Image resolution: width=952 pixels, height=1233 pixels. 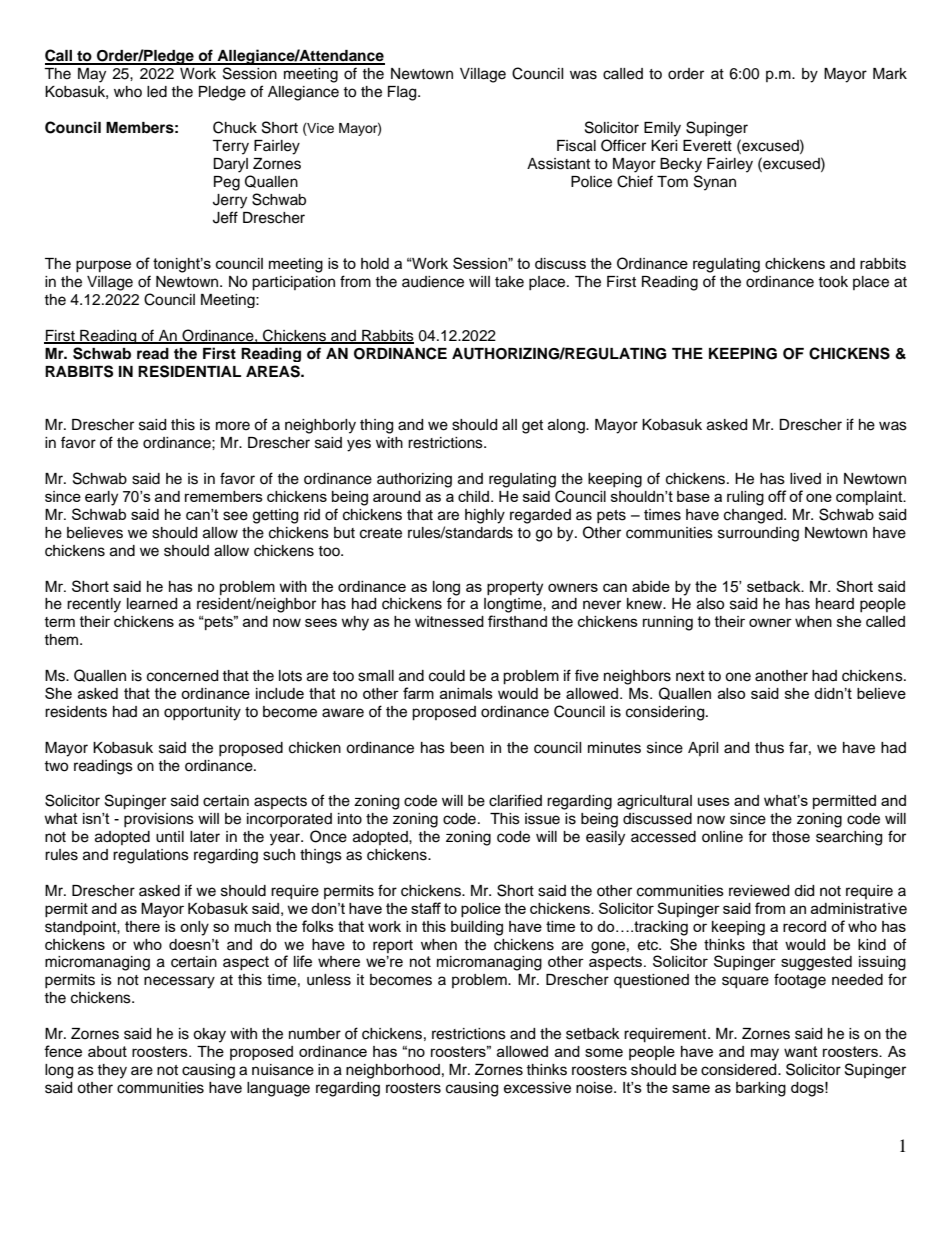 What do you see at coordinates (835, 604) in the screenshot?
I see `heard` at bounding box center [835, 604].
